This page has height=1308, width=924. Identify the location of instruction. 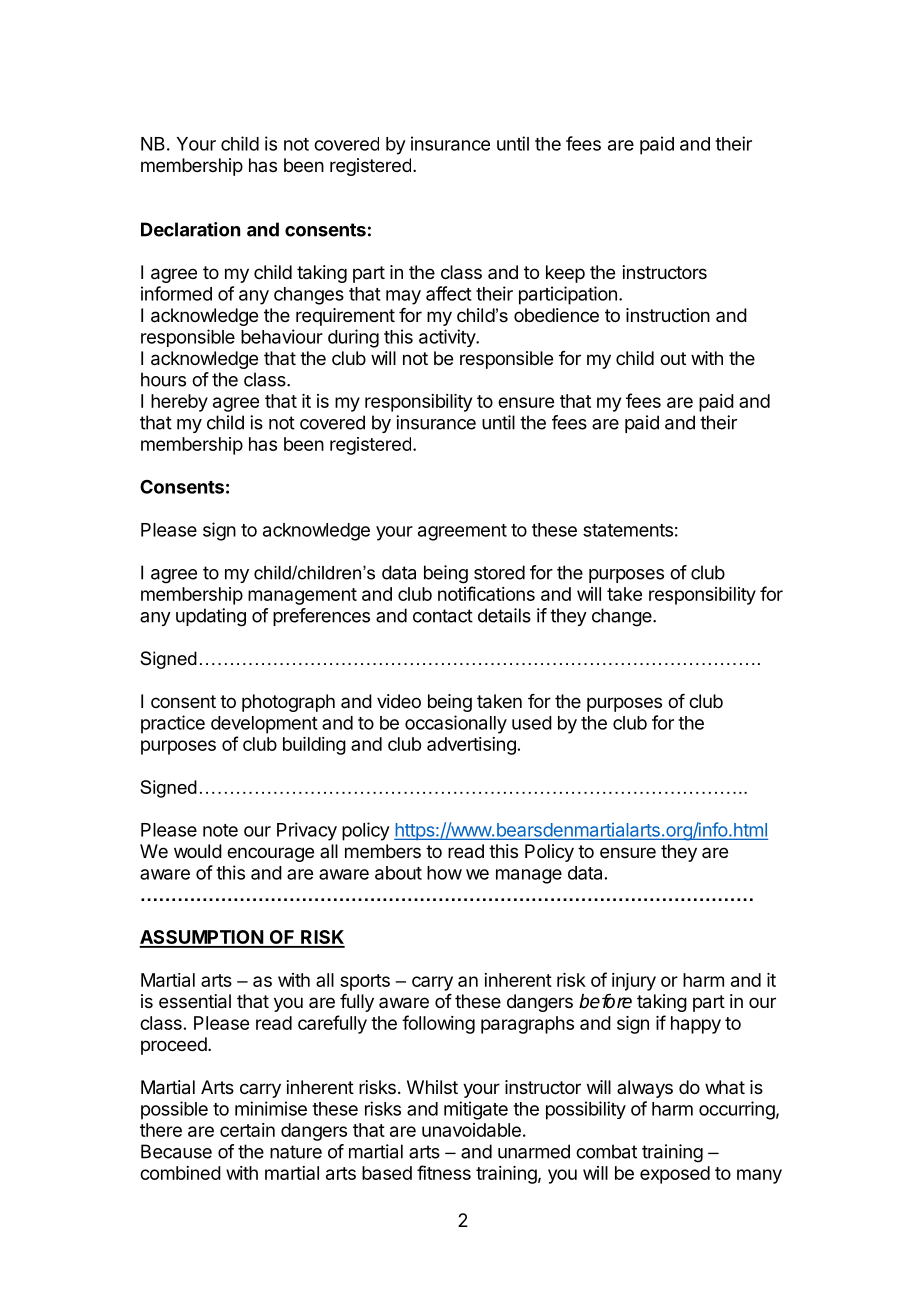
(668, 315).
